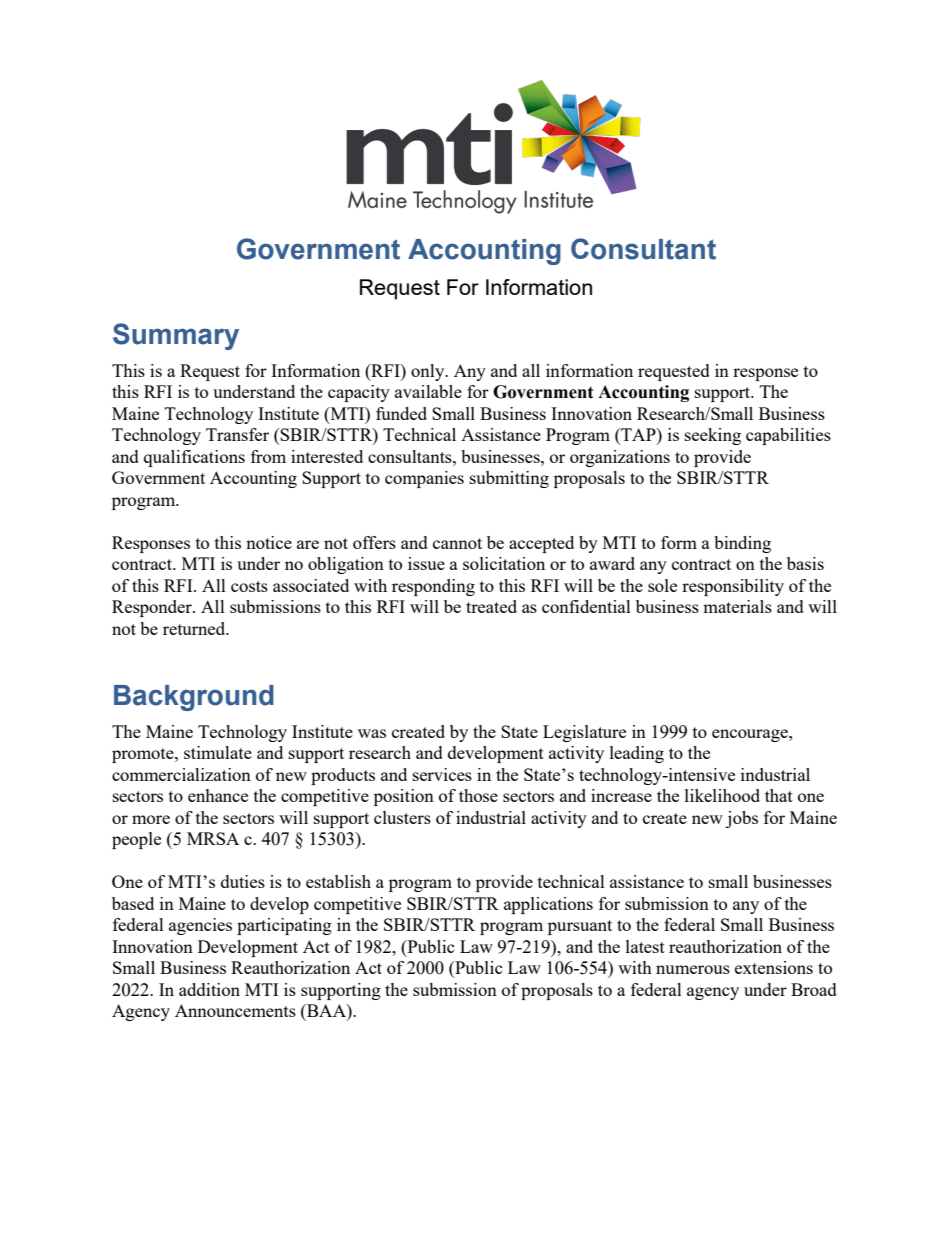 The height and width of the image is (1233, 952). I want to click on capabilities, so click(788, 436).
